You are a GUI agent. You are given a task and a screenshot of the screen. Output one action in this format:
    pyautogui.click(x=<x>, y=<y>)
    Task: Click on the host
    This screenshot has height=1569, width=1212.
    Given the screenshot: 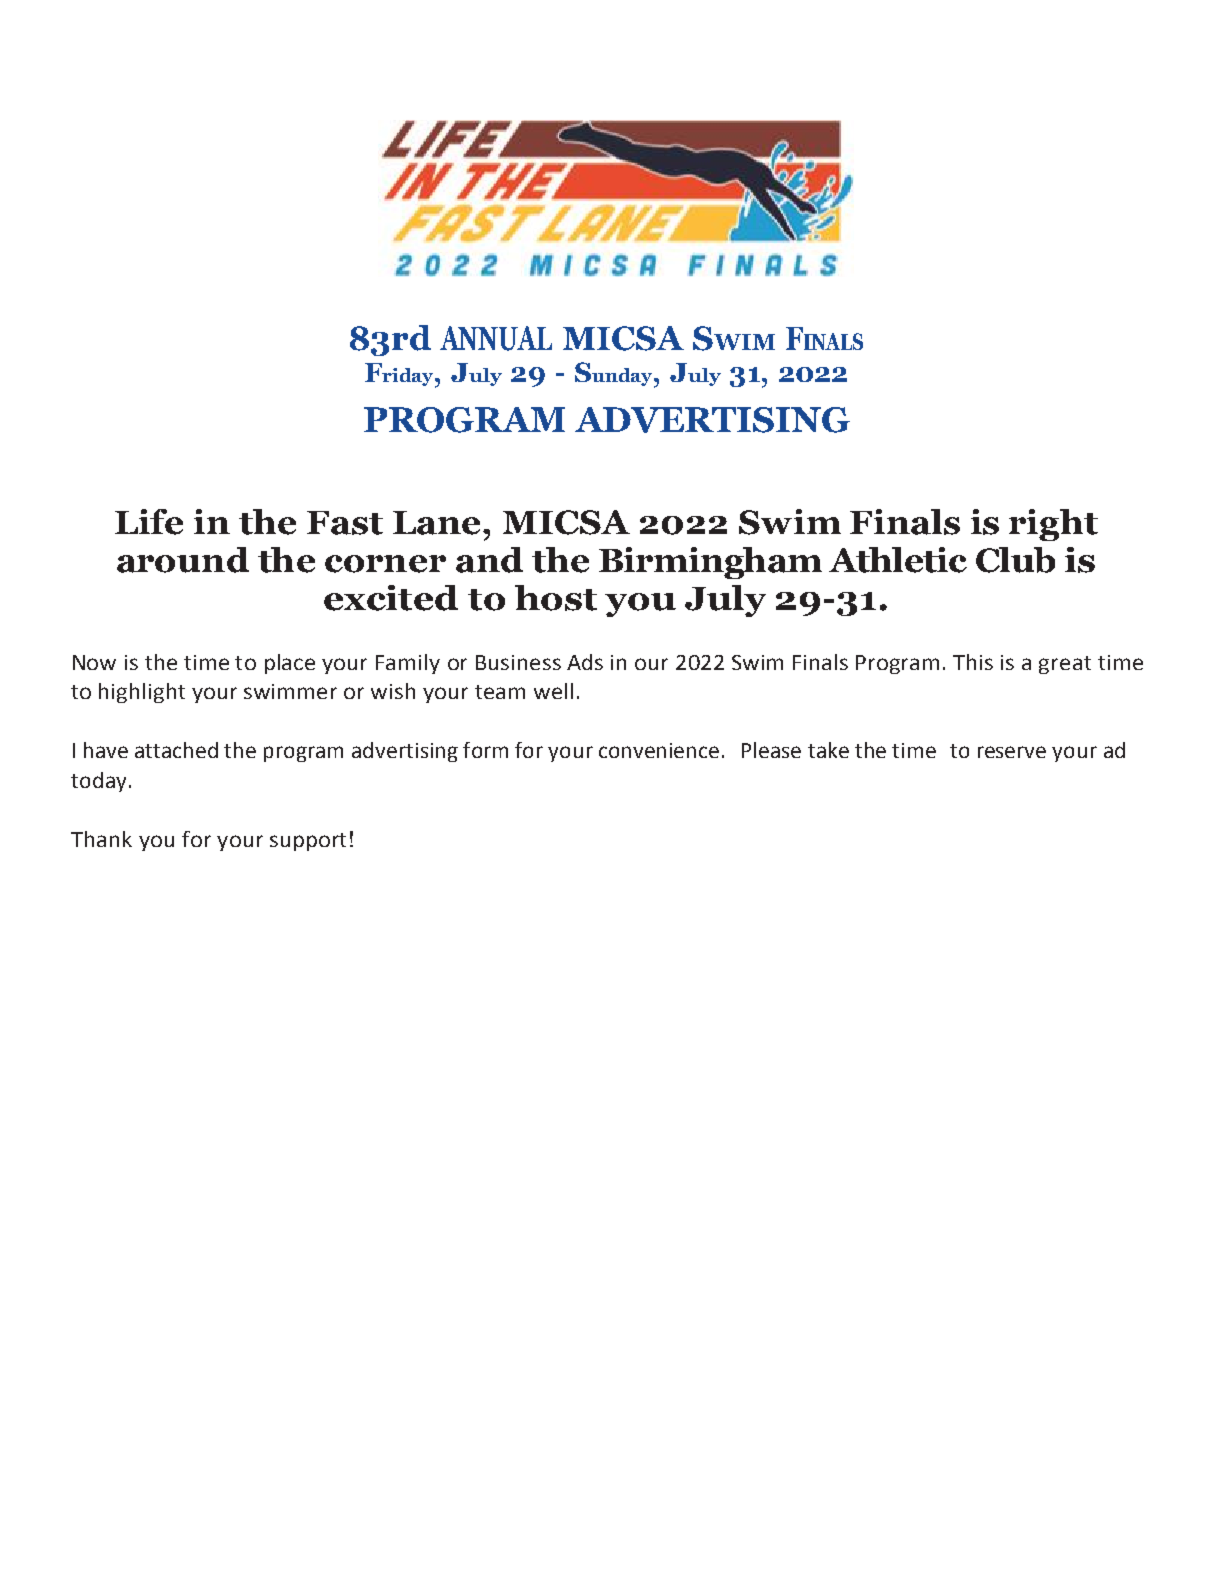 What is the action you would take?
    pyautogui.click(x=556, y=598)
